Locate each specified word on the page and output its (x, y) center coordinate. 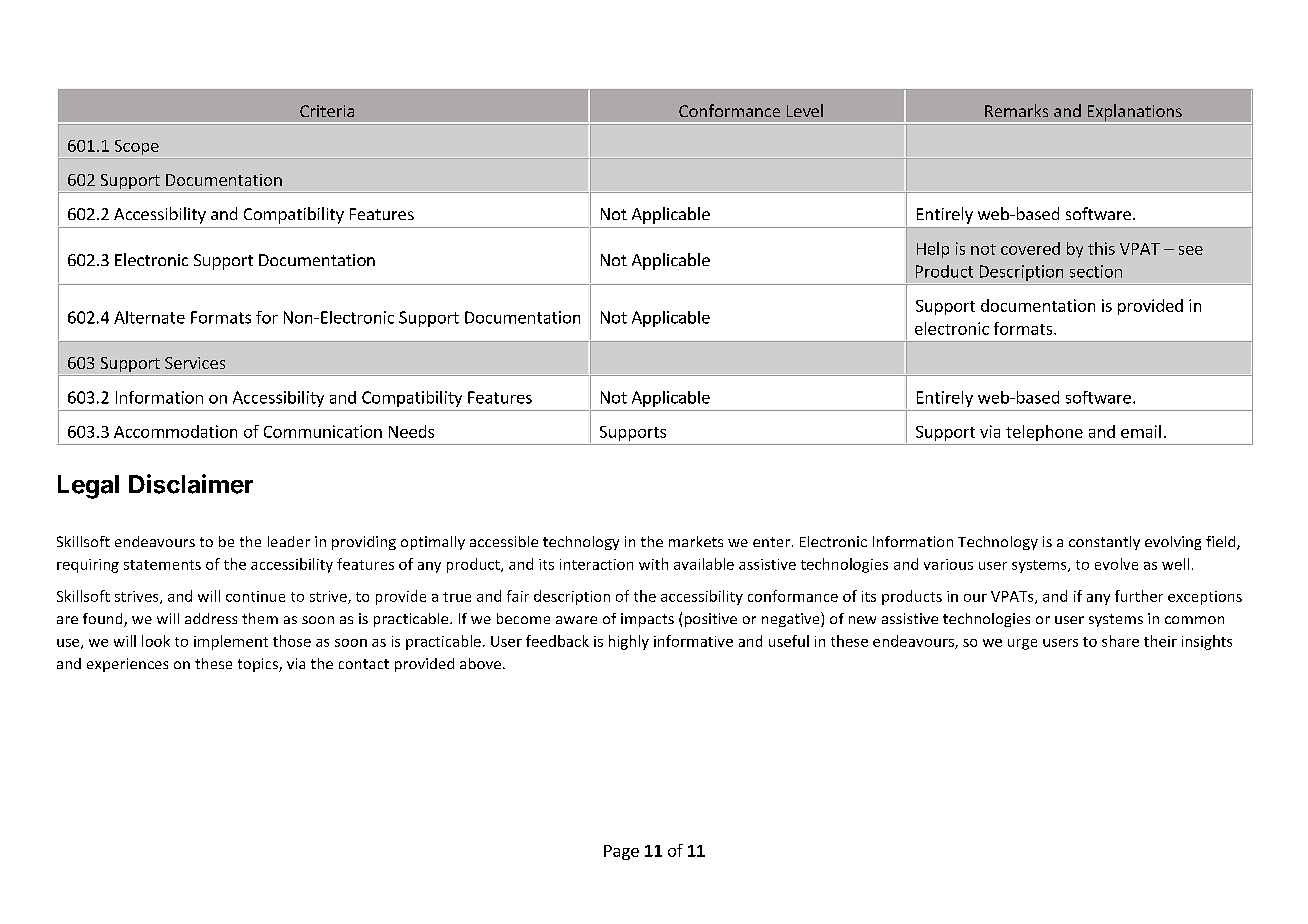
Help (933, 250)
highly (629, 642)
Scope (137, 147)
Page (621, 852)
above (480, 663)
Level (805, 110)
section (1096, 271)
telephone (1044, 433)
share (1120, 641)
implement (231, 642)
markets (696, 541)
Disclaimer (191, 484)
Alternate (149, 317)
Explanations (1134, 113)
